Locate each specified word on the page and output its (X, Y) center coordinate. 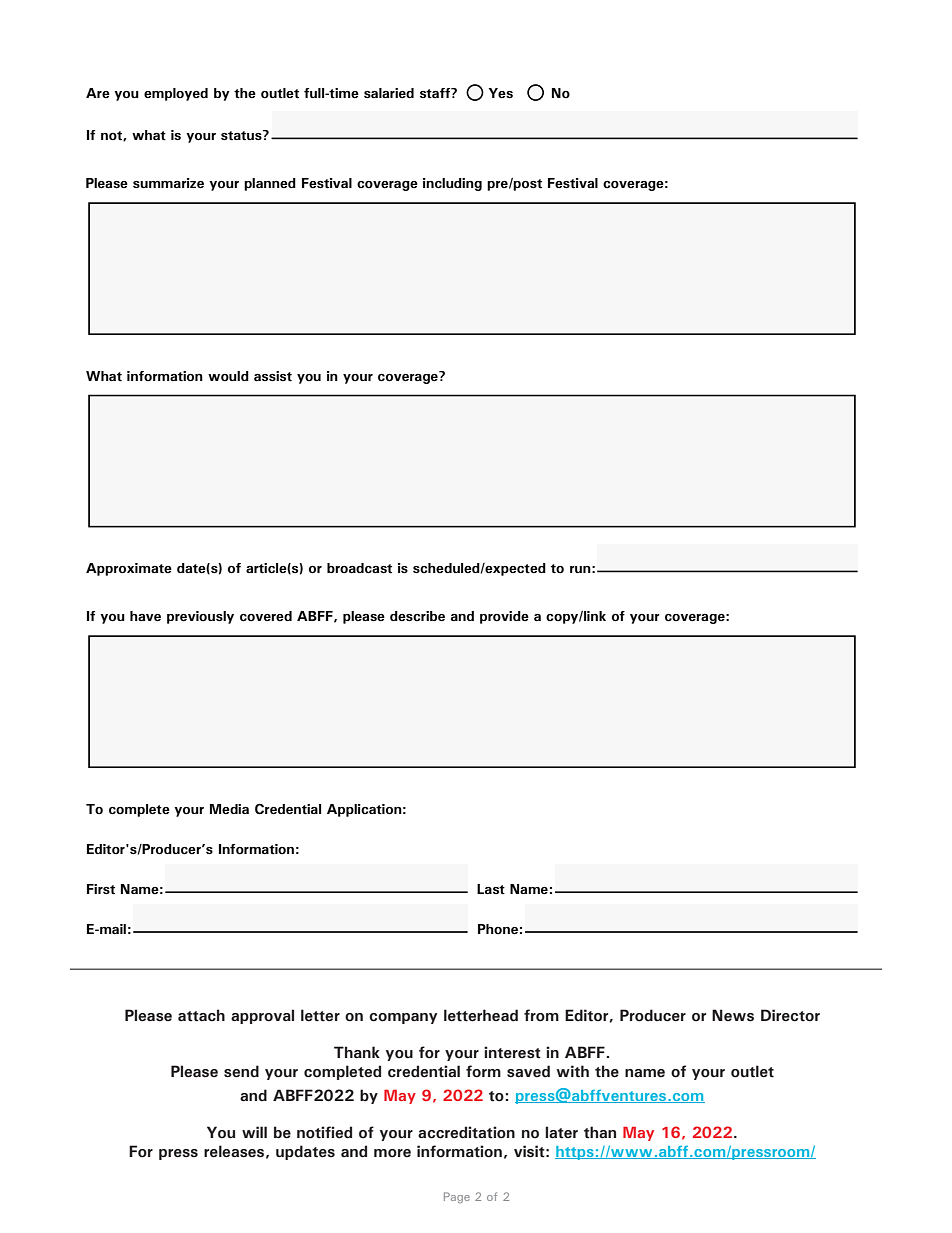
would (228, 376)
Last (491, 889)
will (254, 1132)
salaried (389, 93)
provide (504, 617)
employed (176, 94)
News (733, 1015)
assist (273, 376)
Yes (501, 93)
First (101, 889)
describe (417, 616)
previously (200, 617)
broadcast (359, 568)
